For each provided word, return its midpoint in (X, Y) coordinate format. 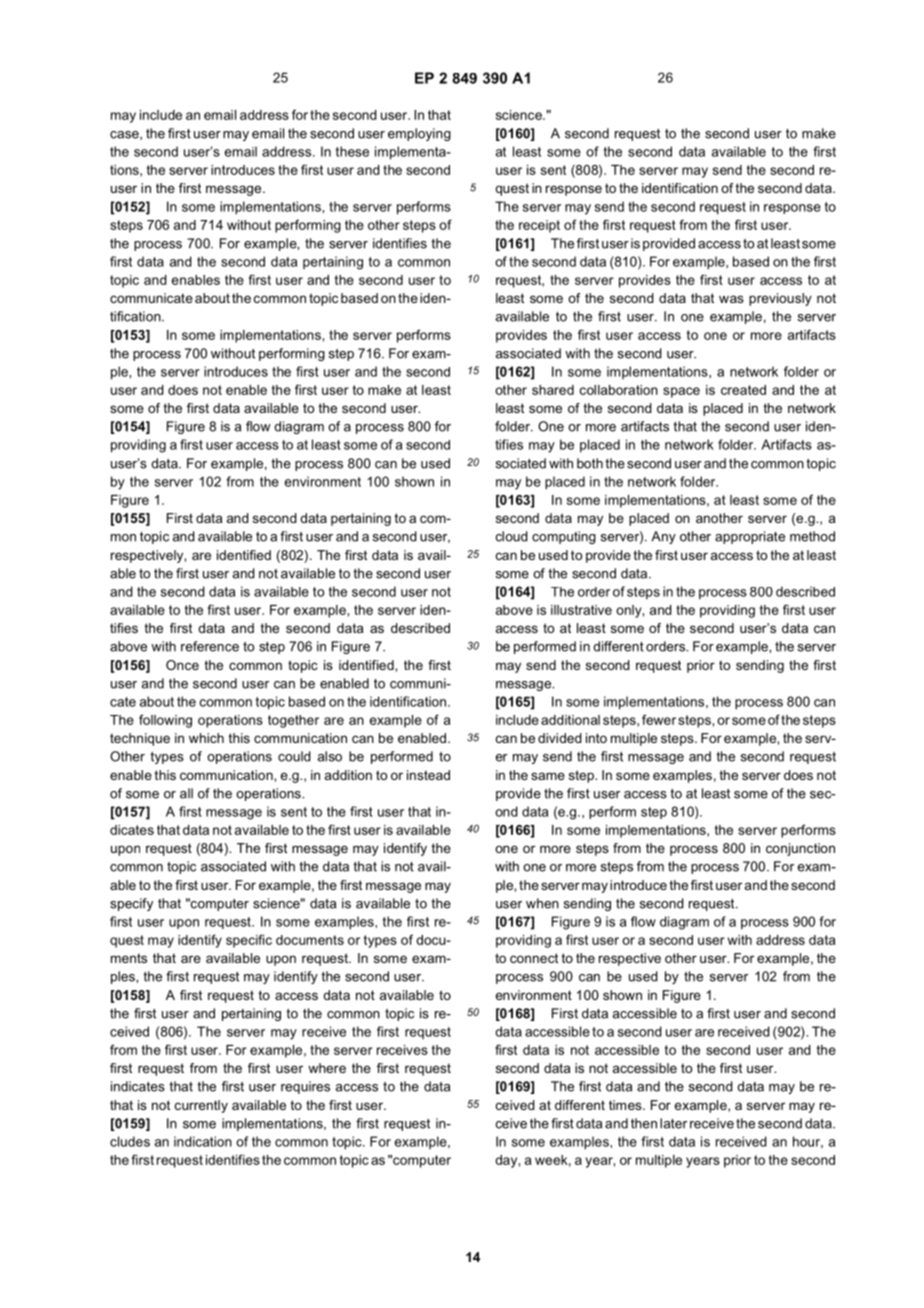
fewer (659, 719)
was (731, 299)
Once (182, 665)
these (352, 151)
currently (201, 1106)
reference (210, 646)
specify (131, 904)
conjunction (800, 849)
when (542, 903)
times (626, 1105)
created (743, 390)
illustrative (581, 610)
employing (419, 134)
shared (553, 390)
